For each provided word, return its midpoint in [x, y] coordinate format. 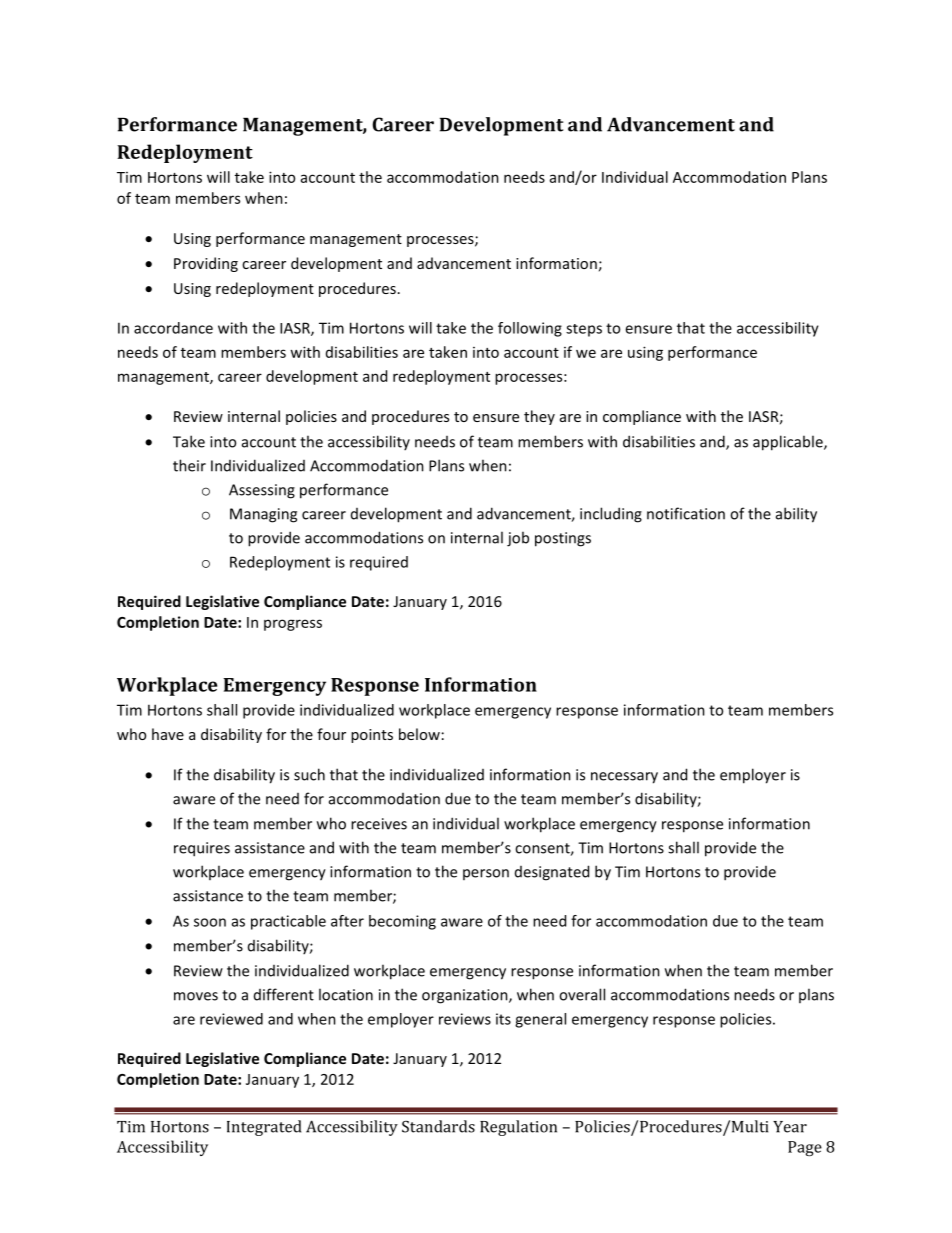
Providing [206, 264]
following [530, 329]
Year [790, 1127]
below [419, 734]
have [168, 734]
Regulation [518, 1128]
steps [584, 330]
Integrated [264, 1128]
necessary [624, 778]
